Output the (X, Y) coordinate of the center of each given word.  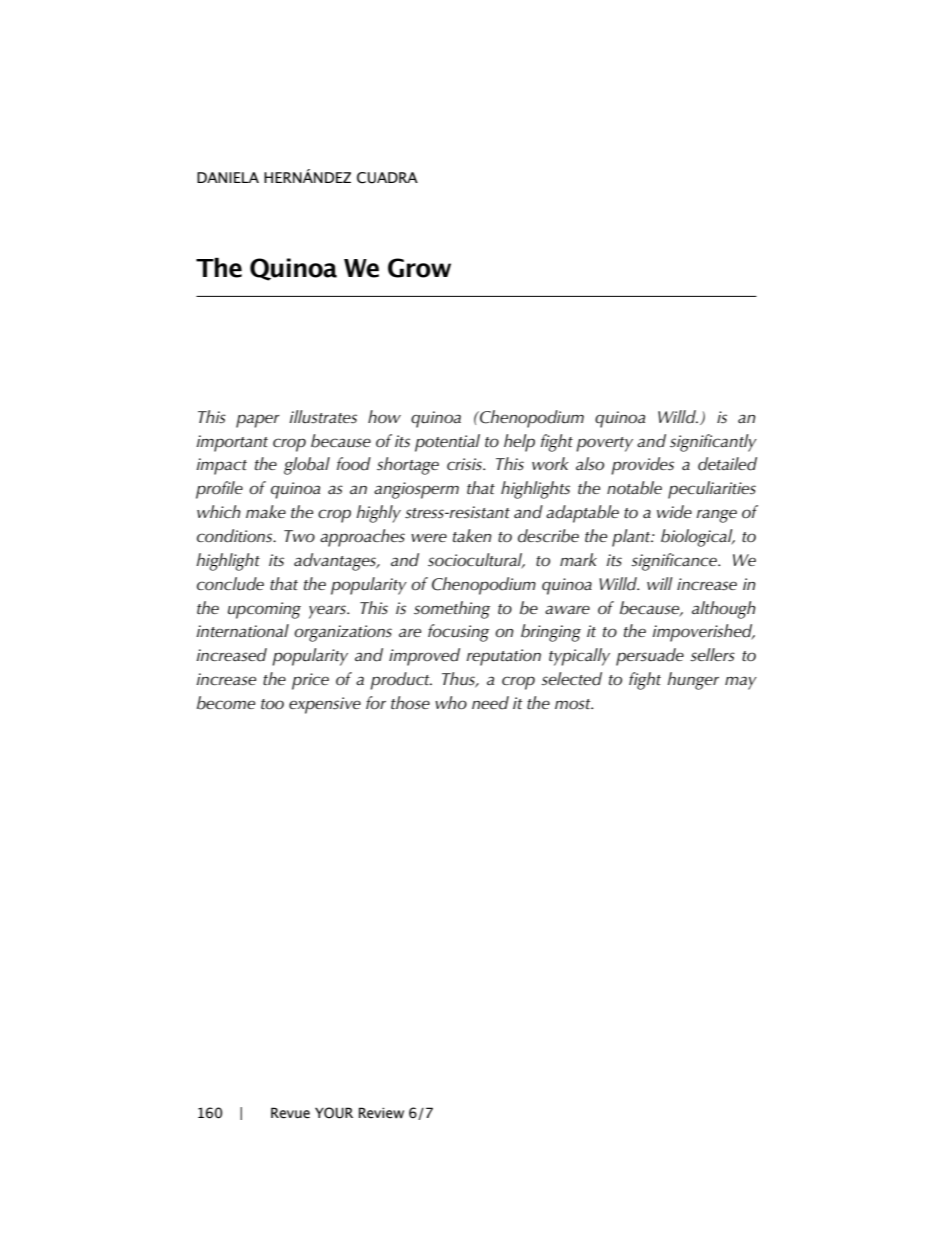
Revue (290, 1113)
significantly (713, 443)
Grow (419, 268)
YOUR (334, 1113)
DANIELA (228, 177)
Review (381, 1113)
